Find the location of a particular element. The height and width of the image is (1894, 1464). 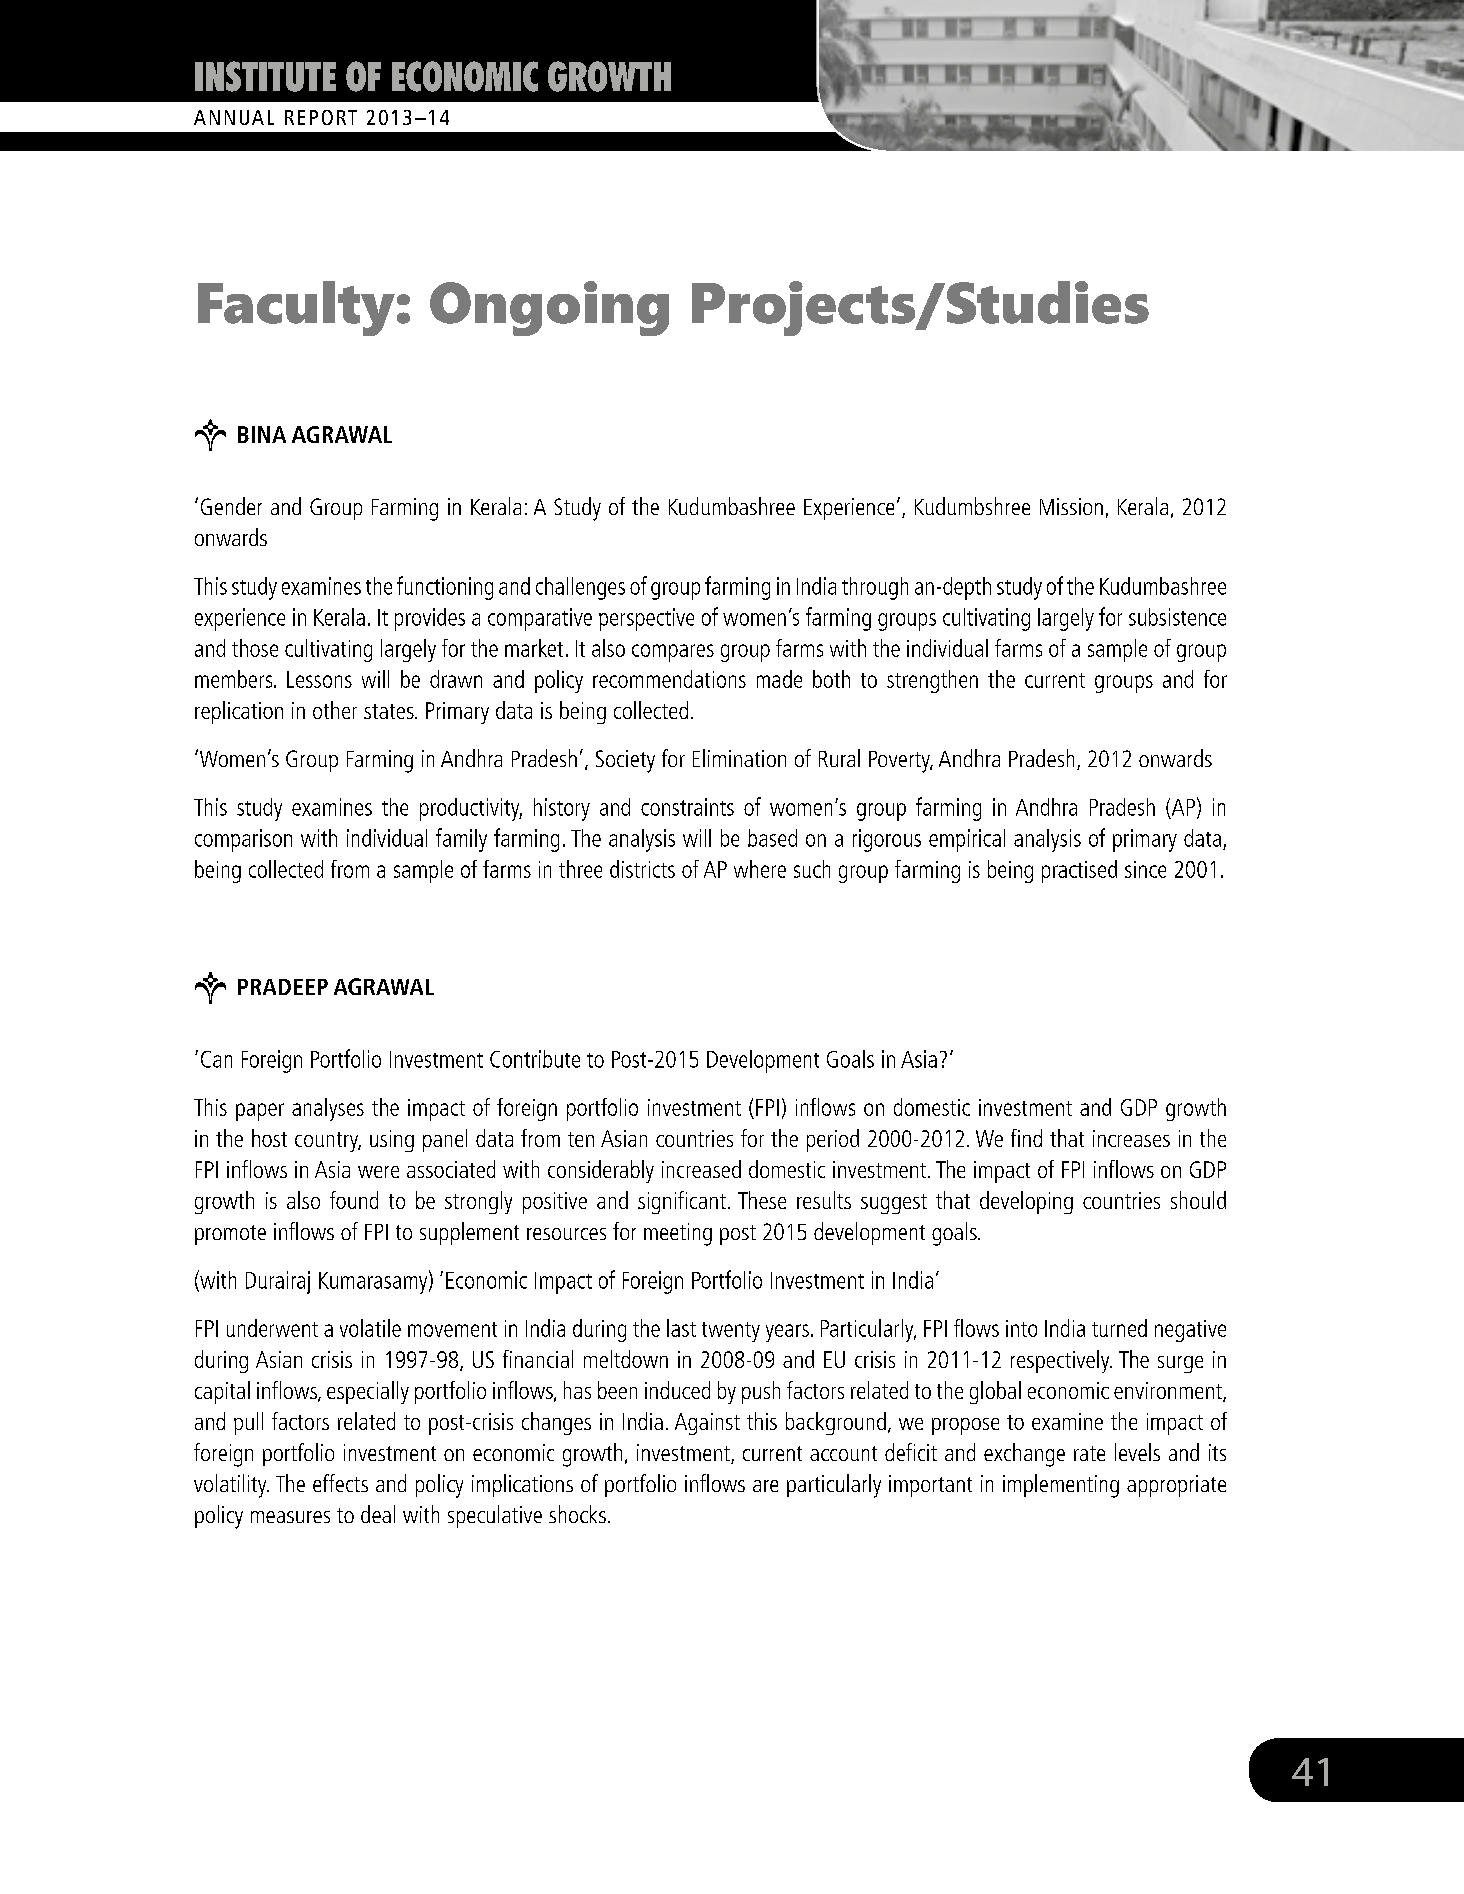

effects is located at coordinates (340, 1483).
